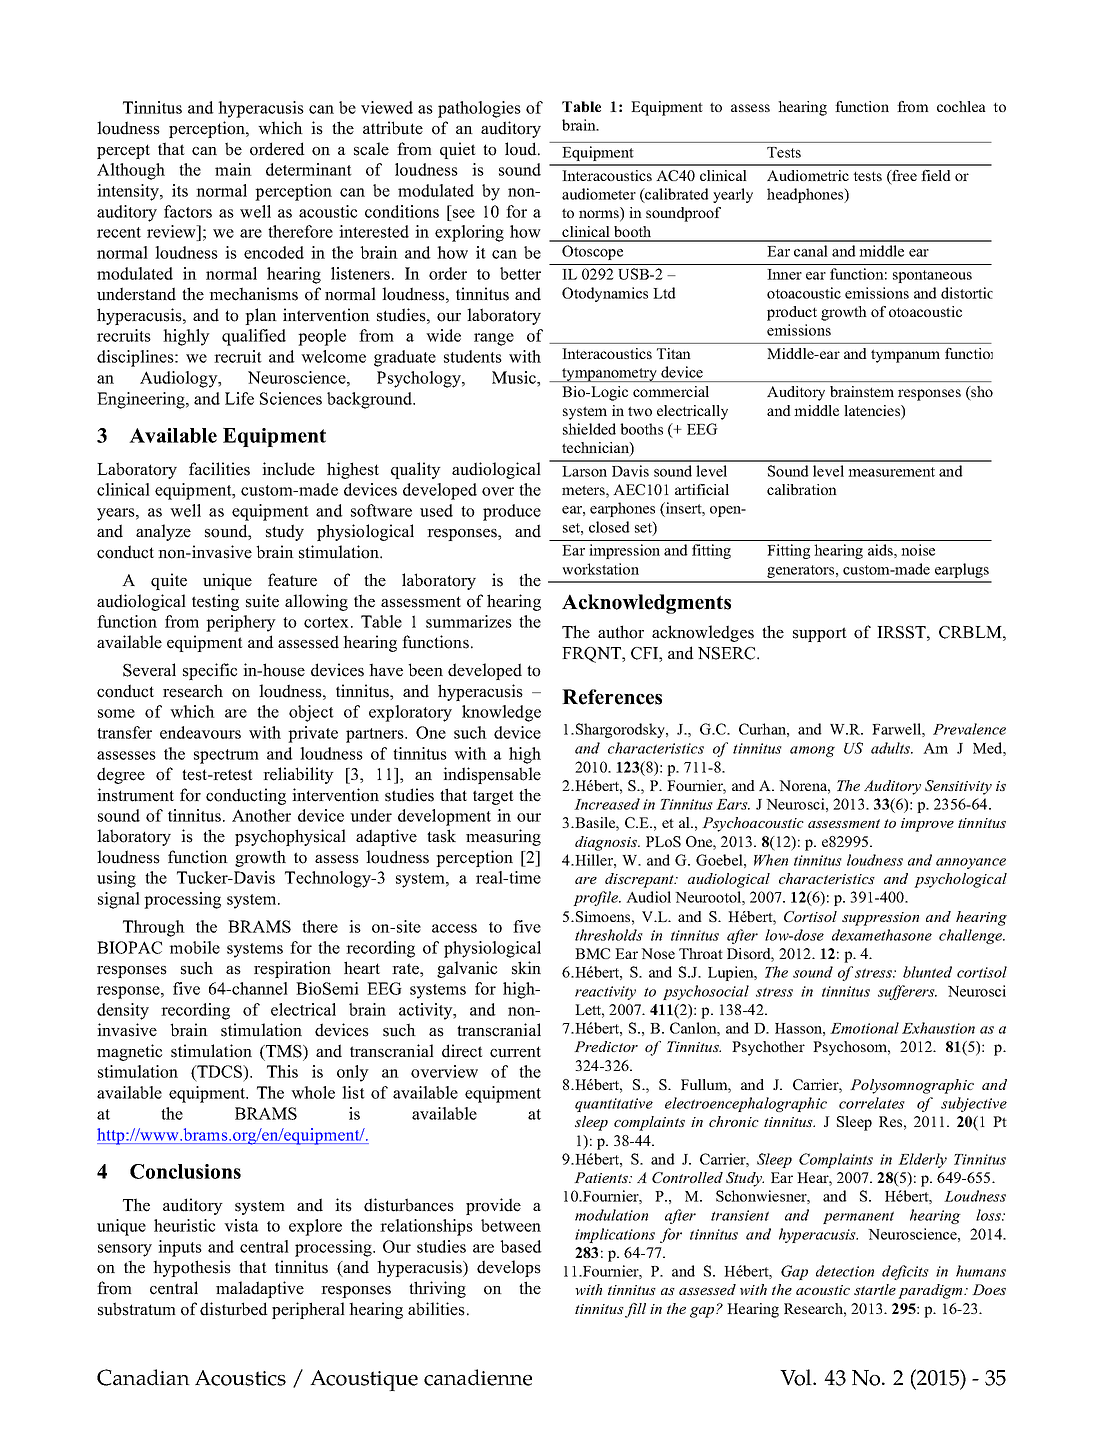 The image size is (1104, 1429). I want to click on disturbed, so click(234, 1309).
